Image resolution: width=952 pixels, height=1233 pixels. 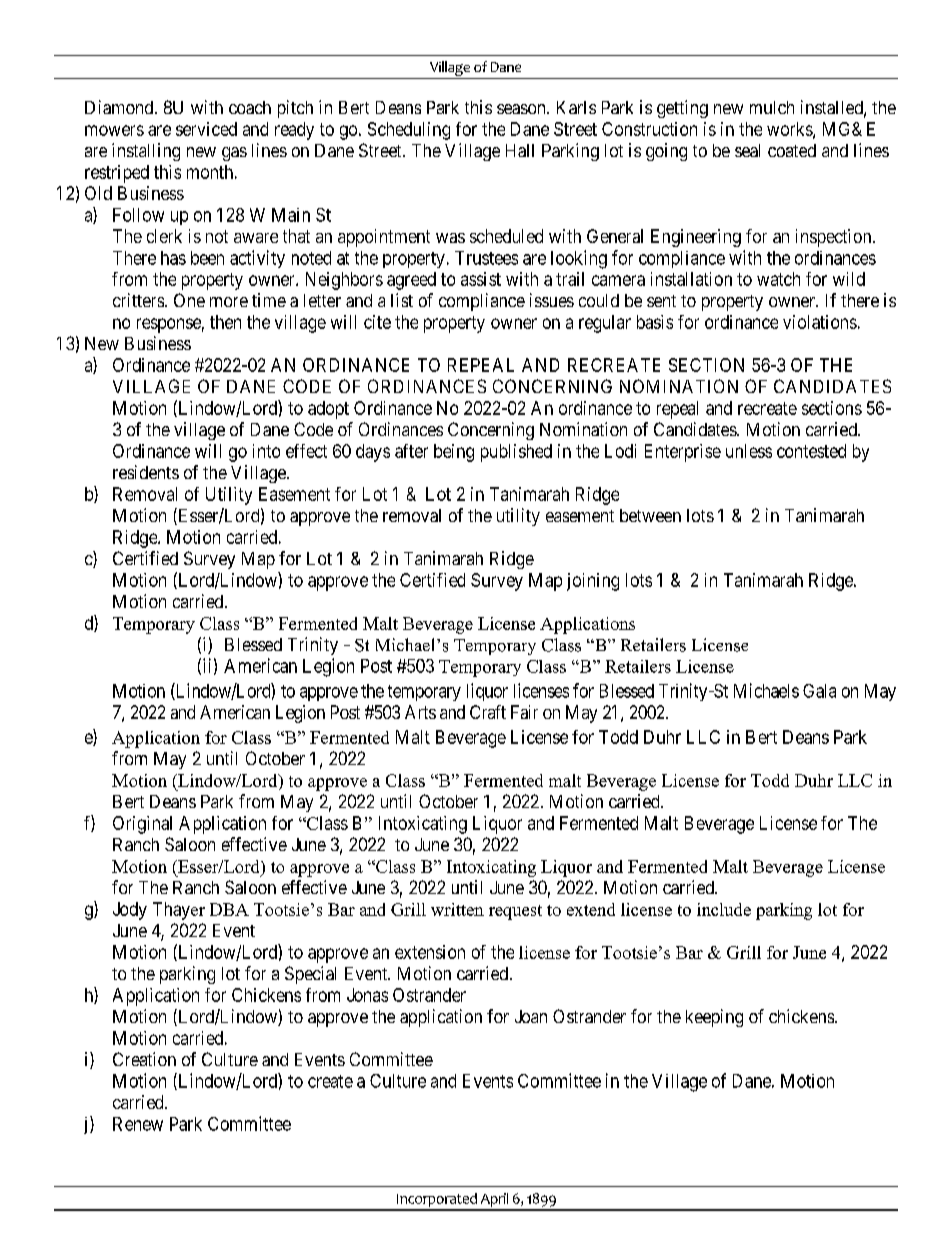 I want to click on Original, so click(x=142, y=825).
